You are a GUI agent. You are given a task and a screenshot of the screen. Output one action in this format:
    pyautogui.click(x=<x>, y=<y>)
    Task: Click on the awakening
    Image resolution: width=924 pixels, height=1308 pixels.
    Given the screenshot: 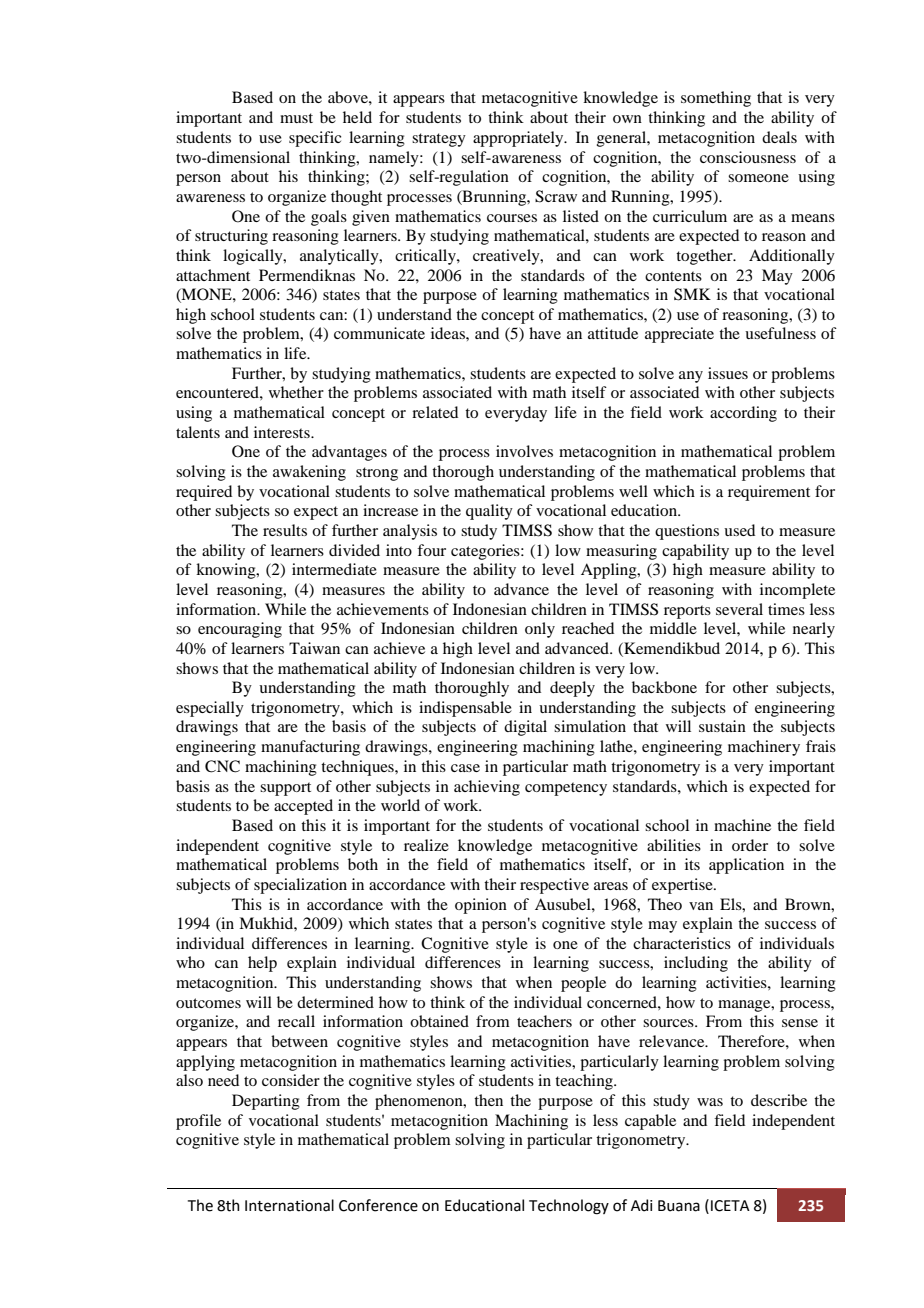 What is the action you would take?
    pyautogui.click(x=309, y=473)
